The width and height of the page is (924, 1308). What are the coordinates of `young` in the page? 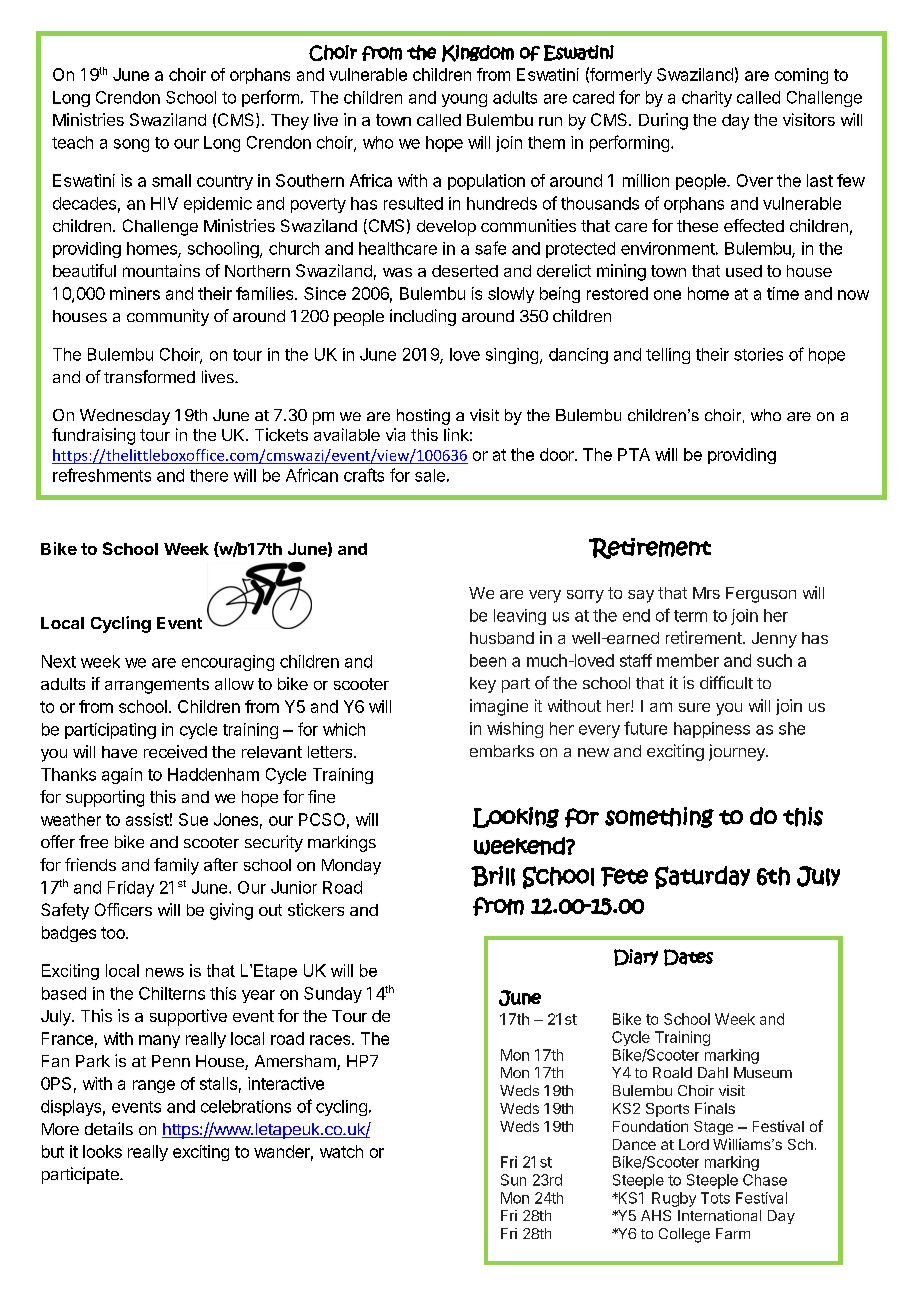 It's located at (464, 100).
